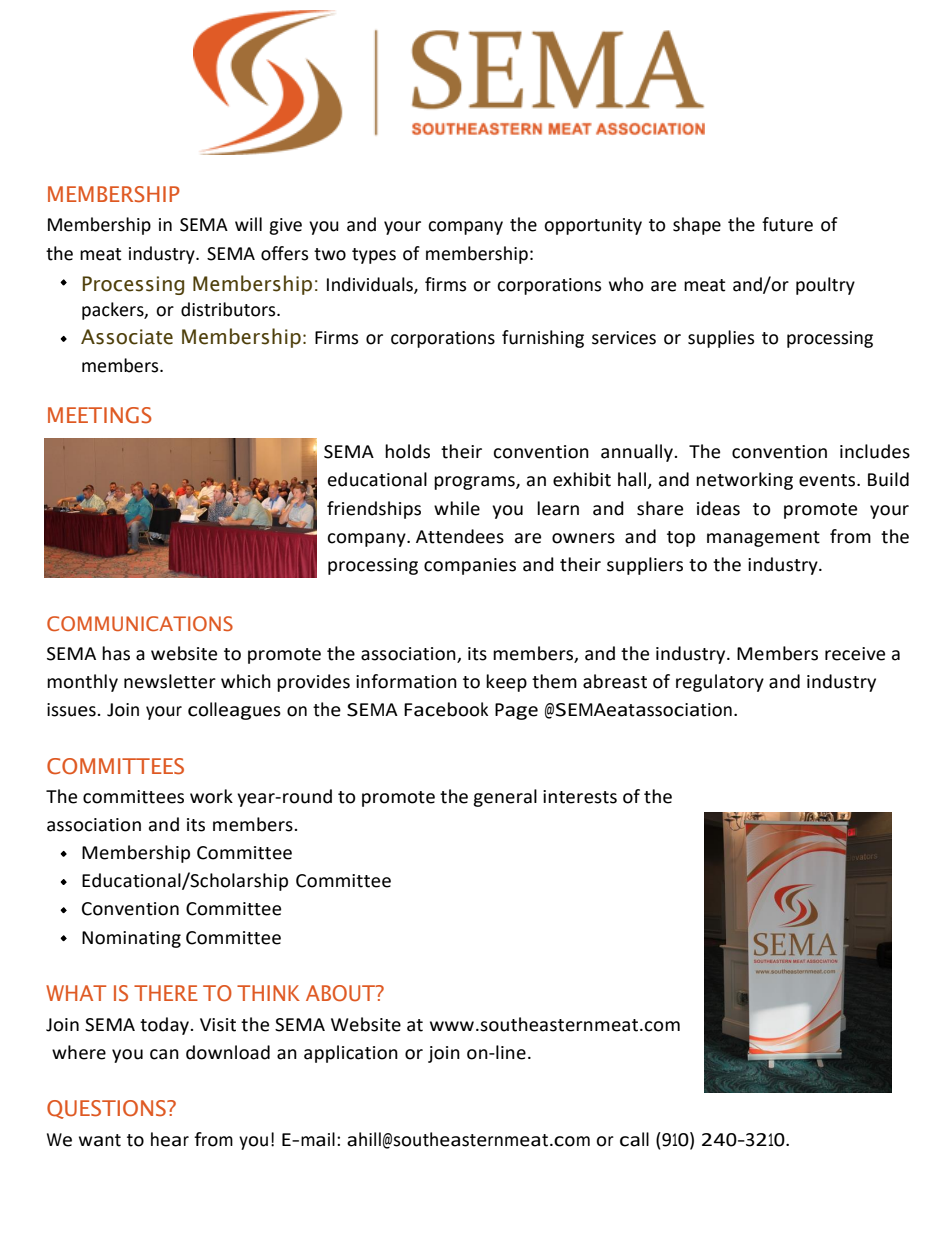 The image size is (952, 1233). What do you see at coordinates (634, 1139) in the image?
I see `call` at bounding box center [634, 1139].
